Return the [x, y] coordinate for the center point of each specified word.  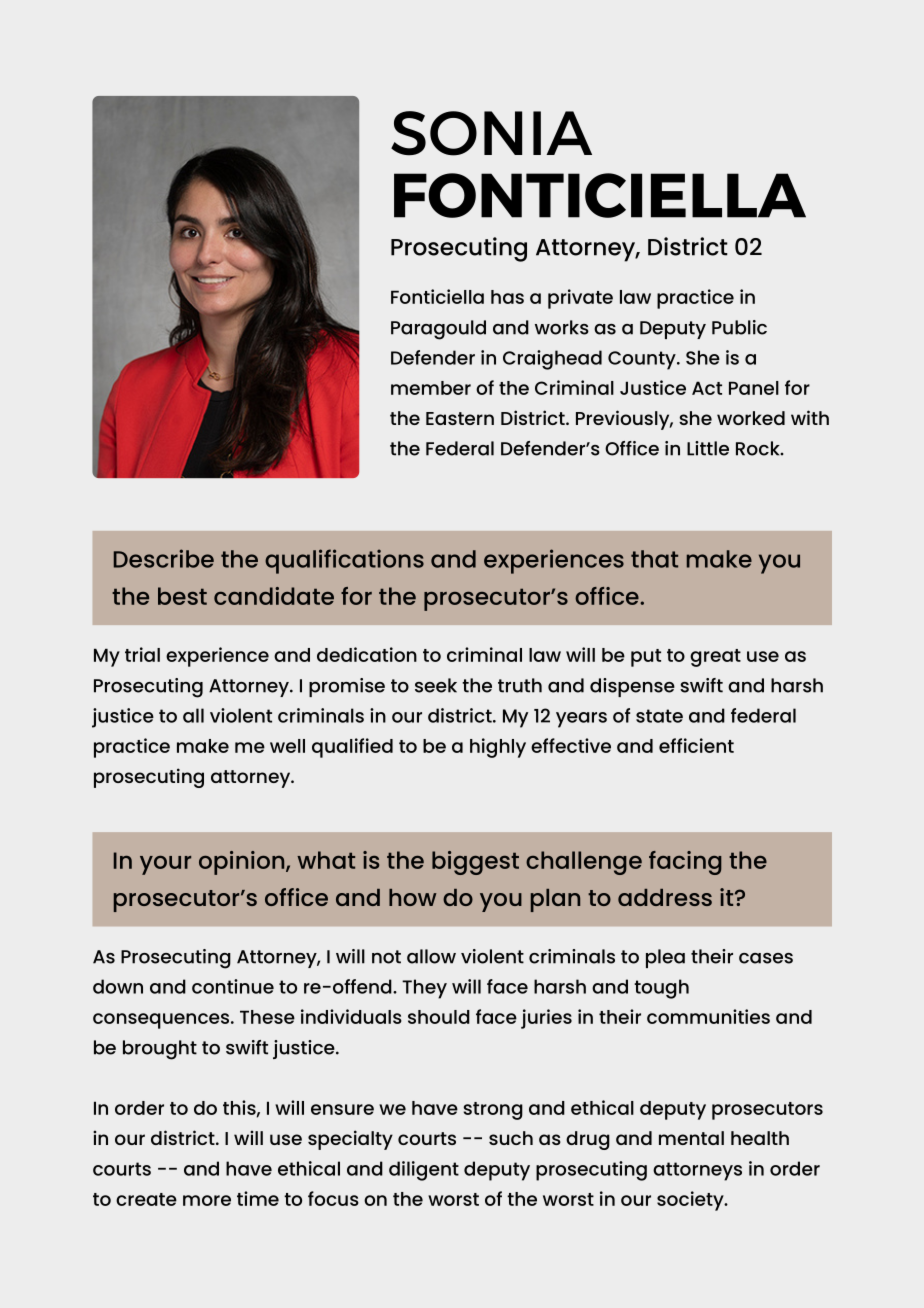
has [507, 297]
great [715, 658]
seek [436, 685]
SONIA [491, 133]
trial [142, 654]
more [207, 1200]
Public [739, 327]
